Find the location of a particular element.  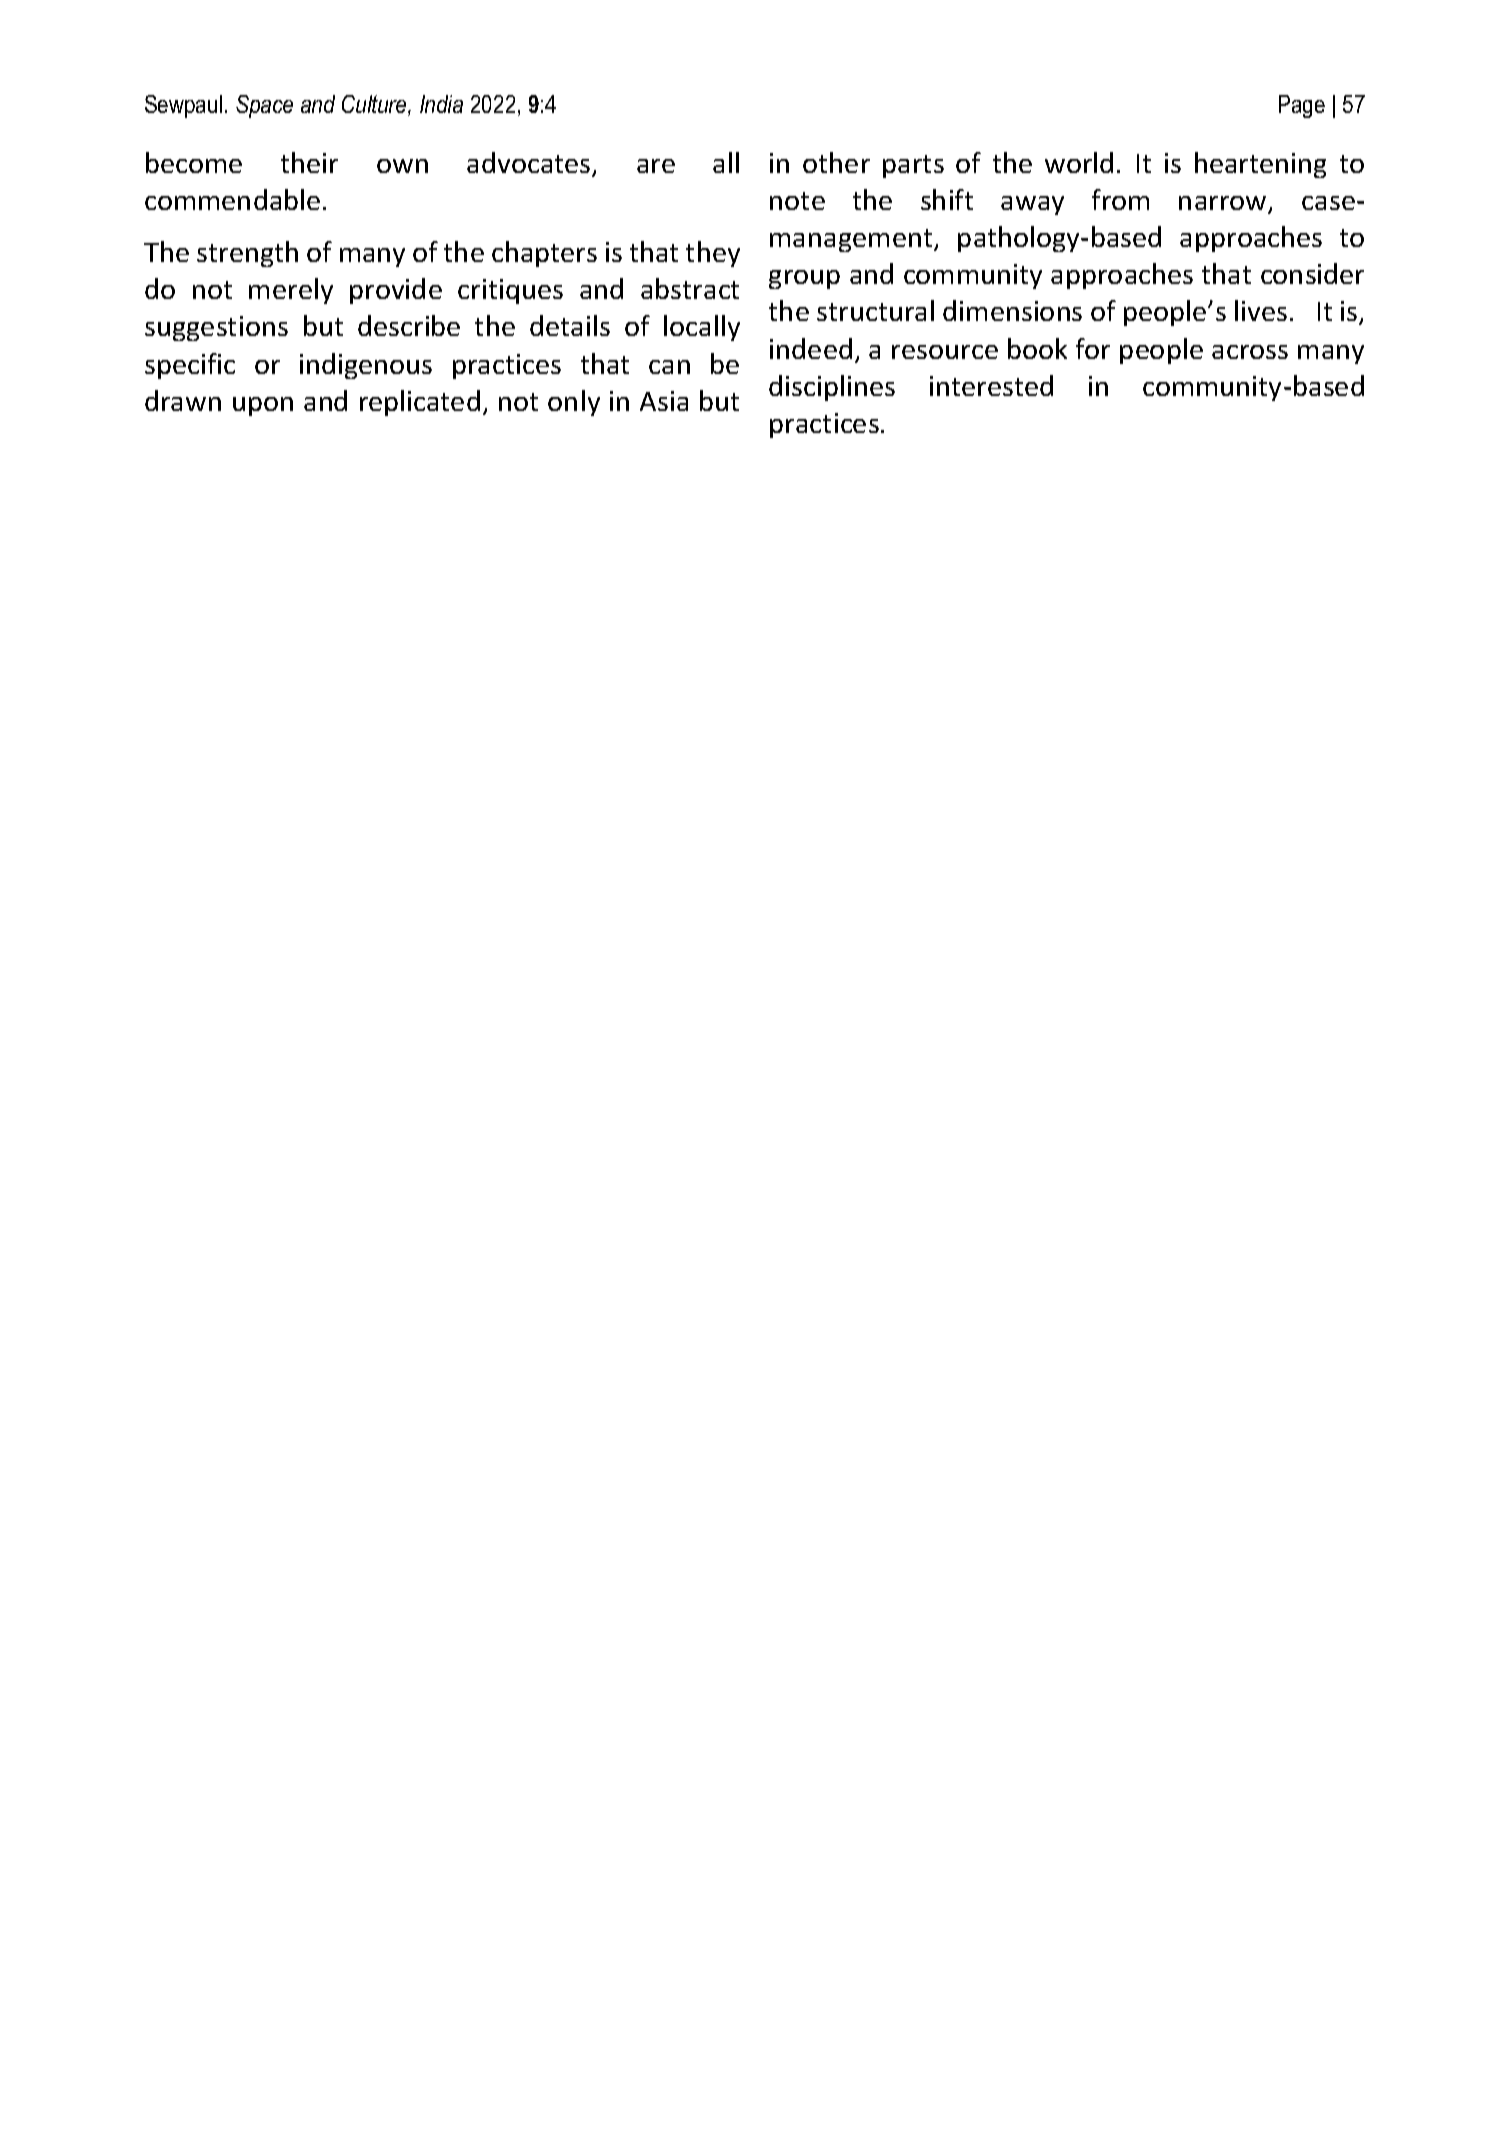

Page is located at coordinates (1302, 106).
